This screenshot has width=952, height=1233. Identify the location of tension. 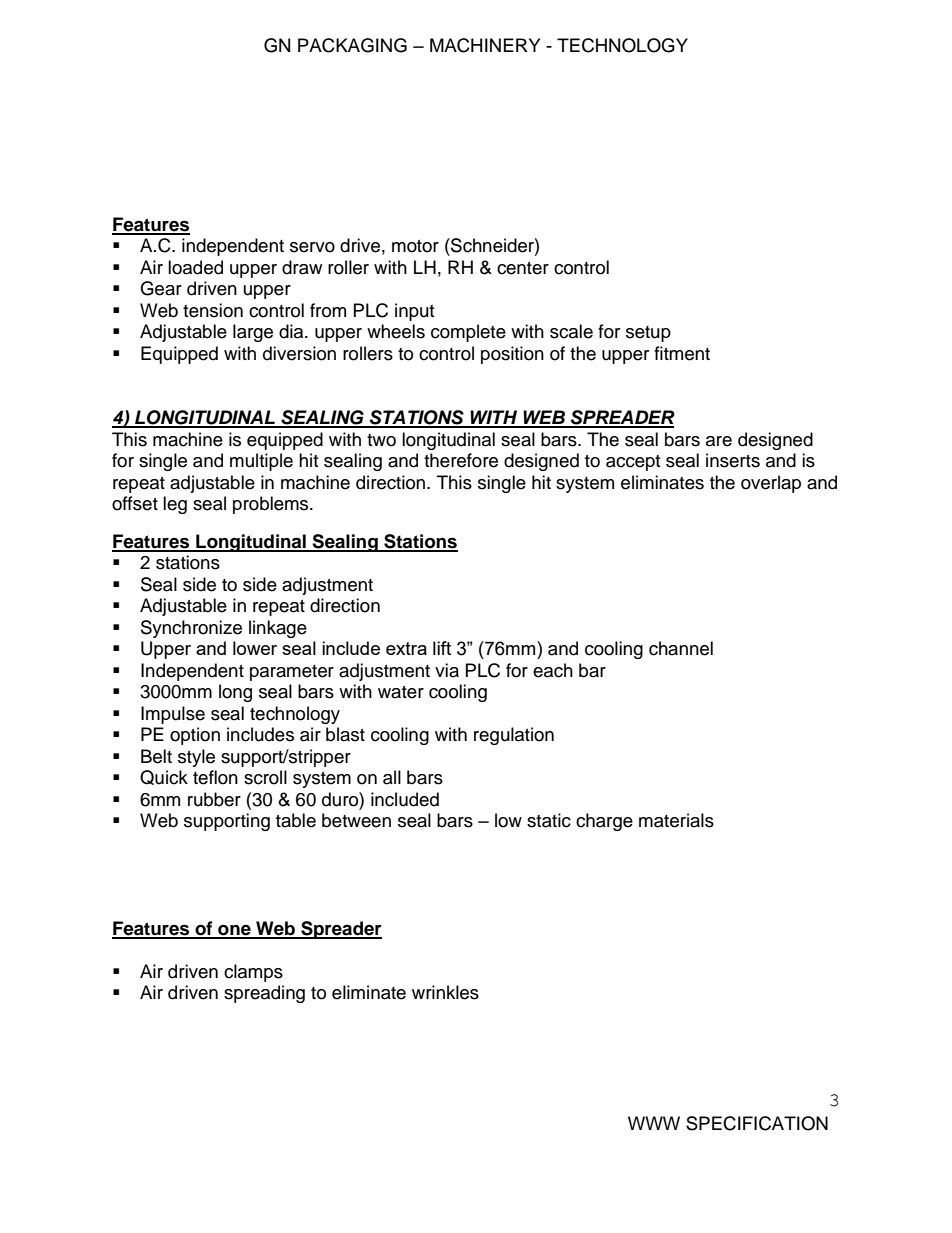
(213, 310).
